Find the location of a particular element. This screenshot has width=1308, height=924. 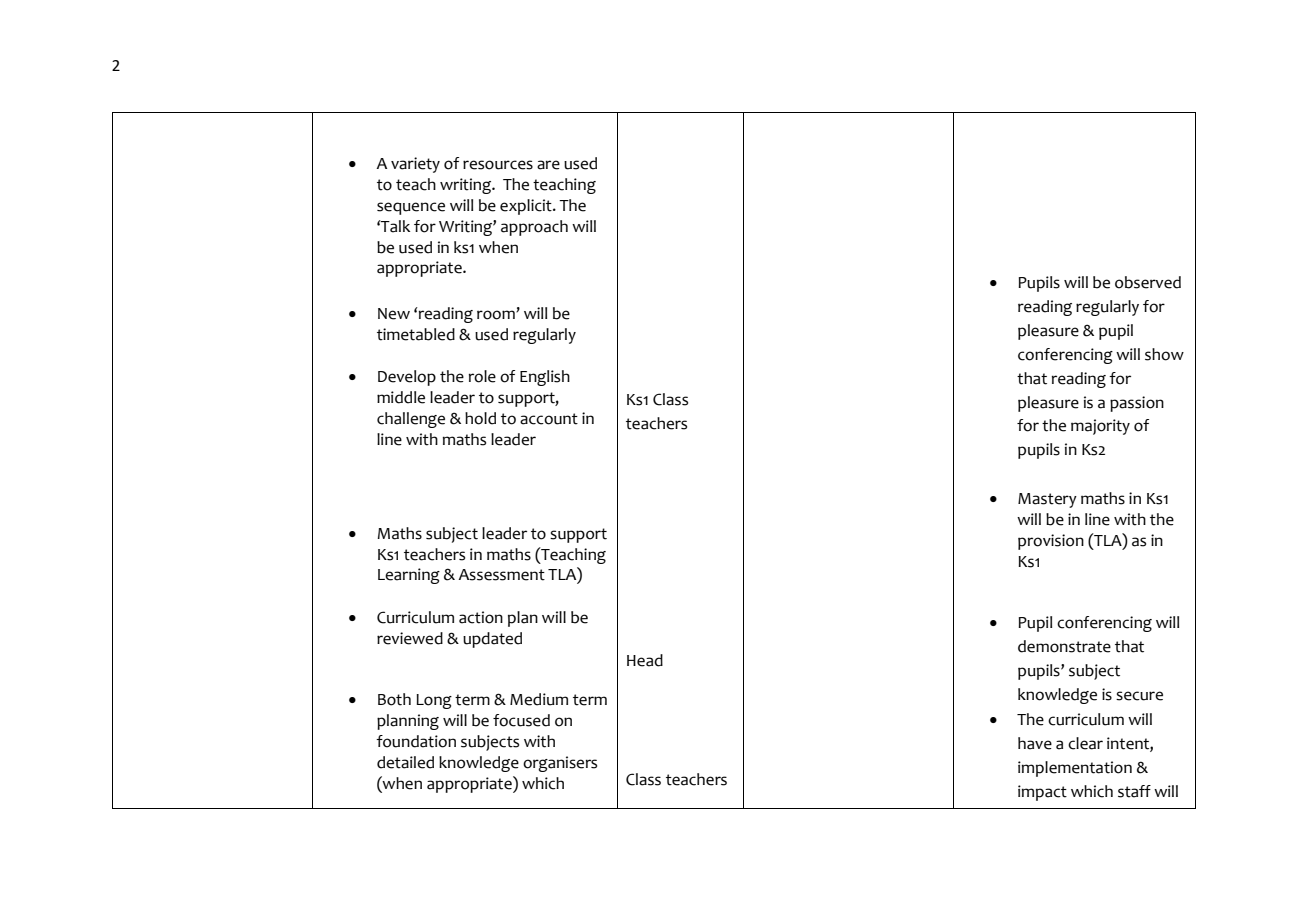

have is located at coordinates (1035, 743).
